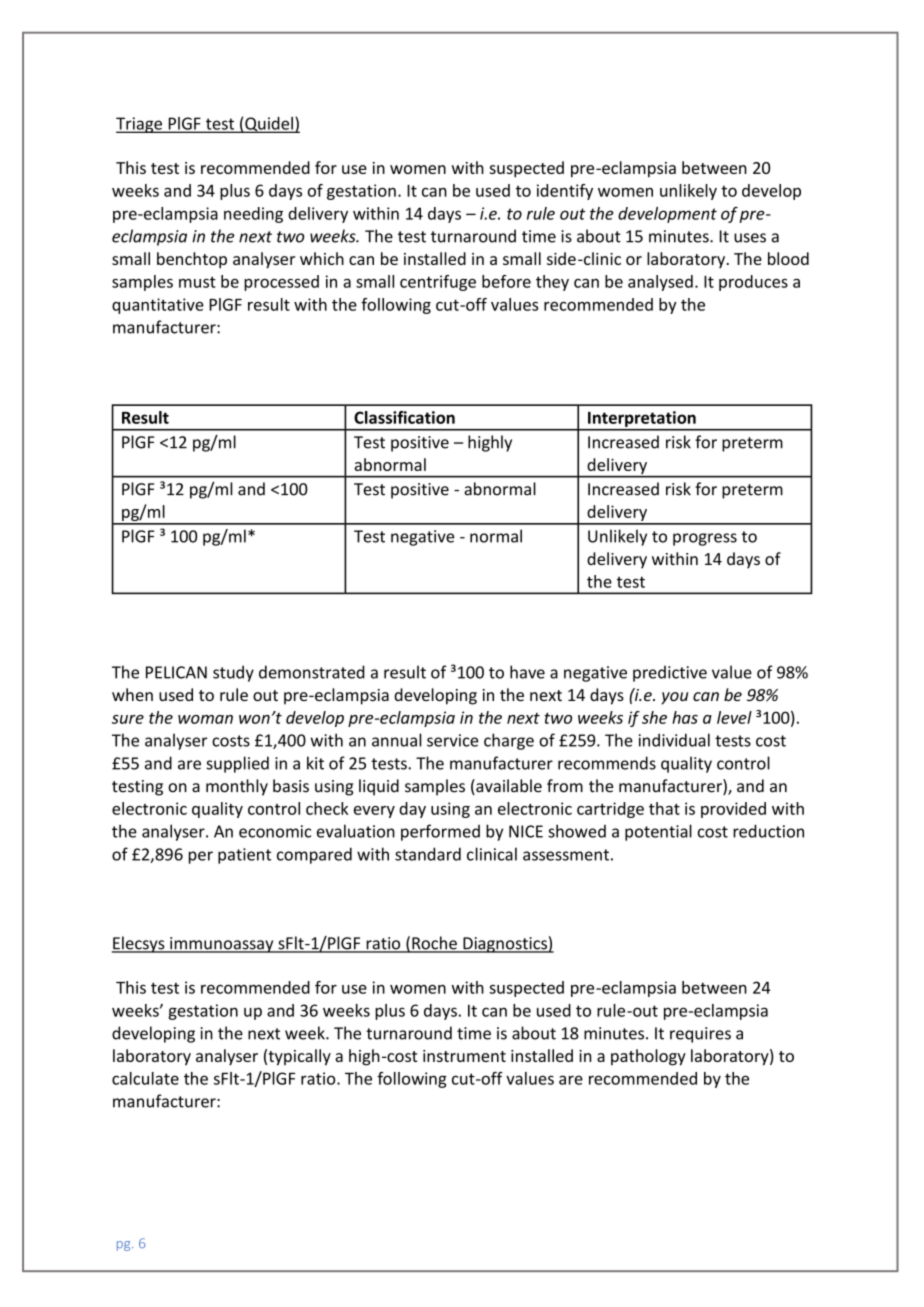 The image size is (924, 1307). What do you see at coordinates (145, 1078) in the image?
I see `calculate` at bounding box center [145, 1078].
